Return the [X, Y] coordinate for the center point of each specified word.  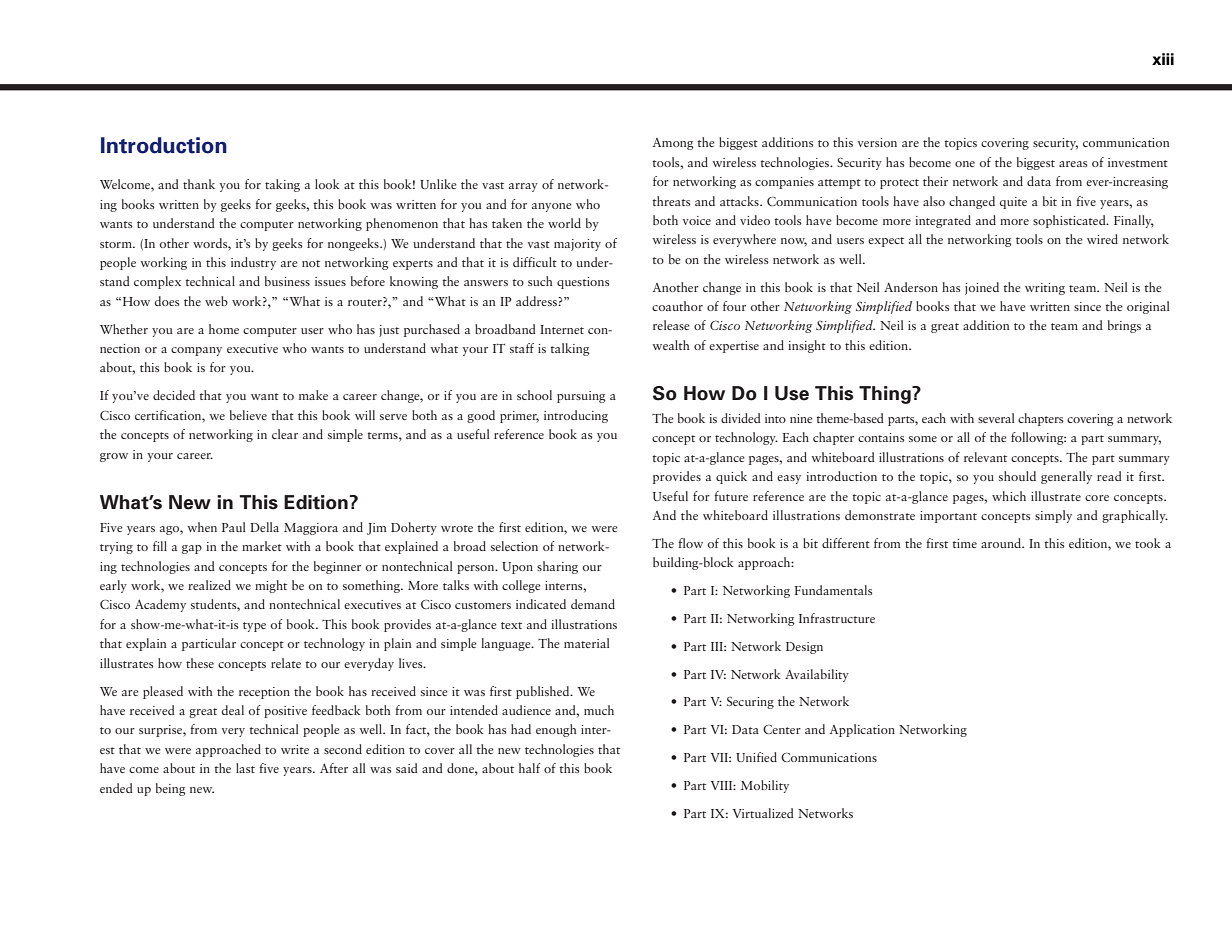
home [224, 329]
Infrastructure [837, 618]
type [254, 627]
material [587, 643]
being [171, 789]
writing [1045, 289]
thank [199, 184]
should [1017, 476]
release [671, 325]
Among [673, 144]
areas [1073, 164]
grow [114, 457]
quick [731, 477]
